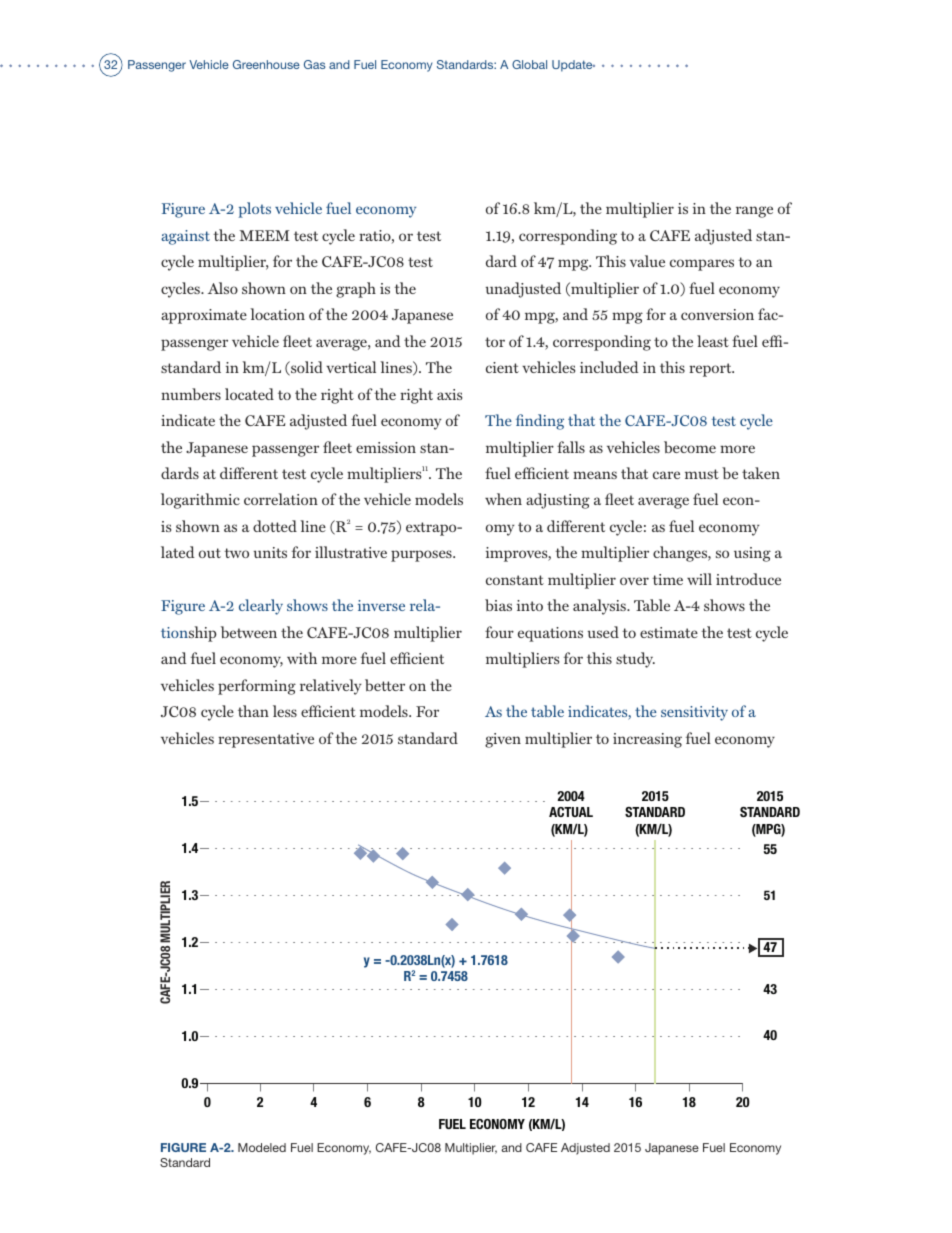 This screenshot has width=952, height=1233. What do you see at coordinates (647, 740) in the screenshot?
I see `increasing` at bounding box center [647, 740].
